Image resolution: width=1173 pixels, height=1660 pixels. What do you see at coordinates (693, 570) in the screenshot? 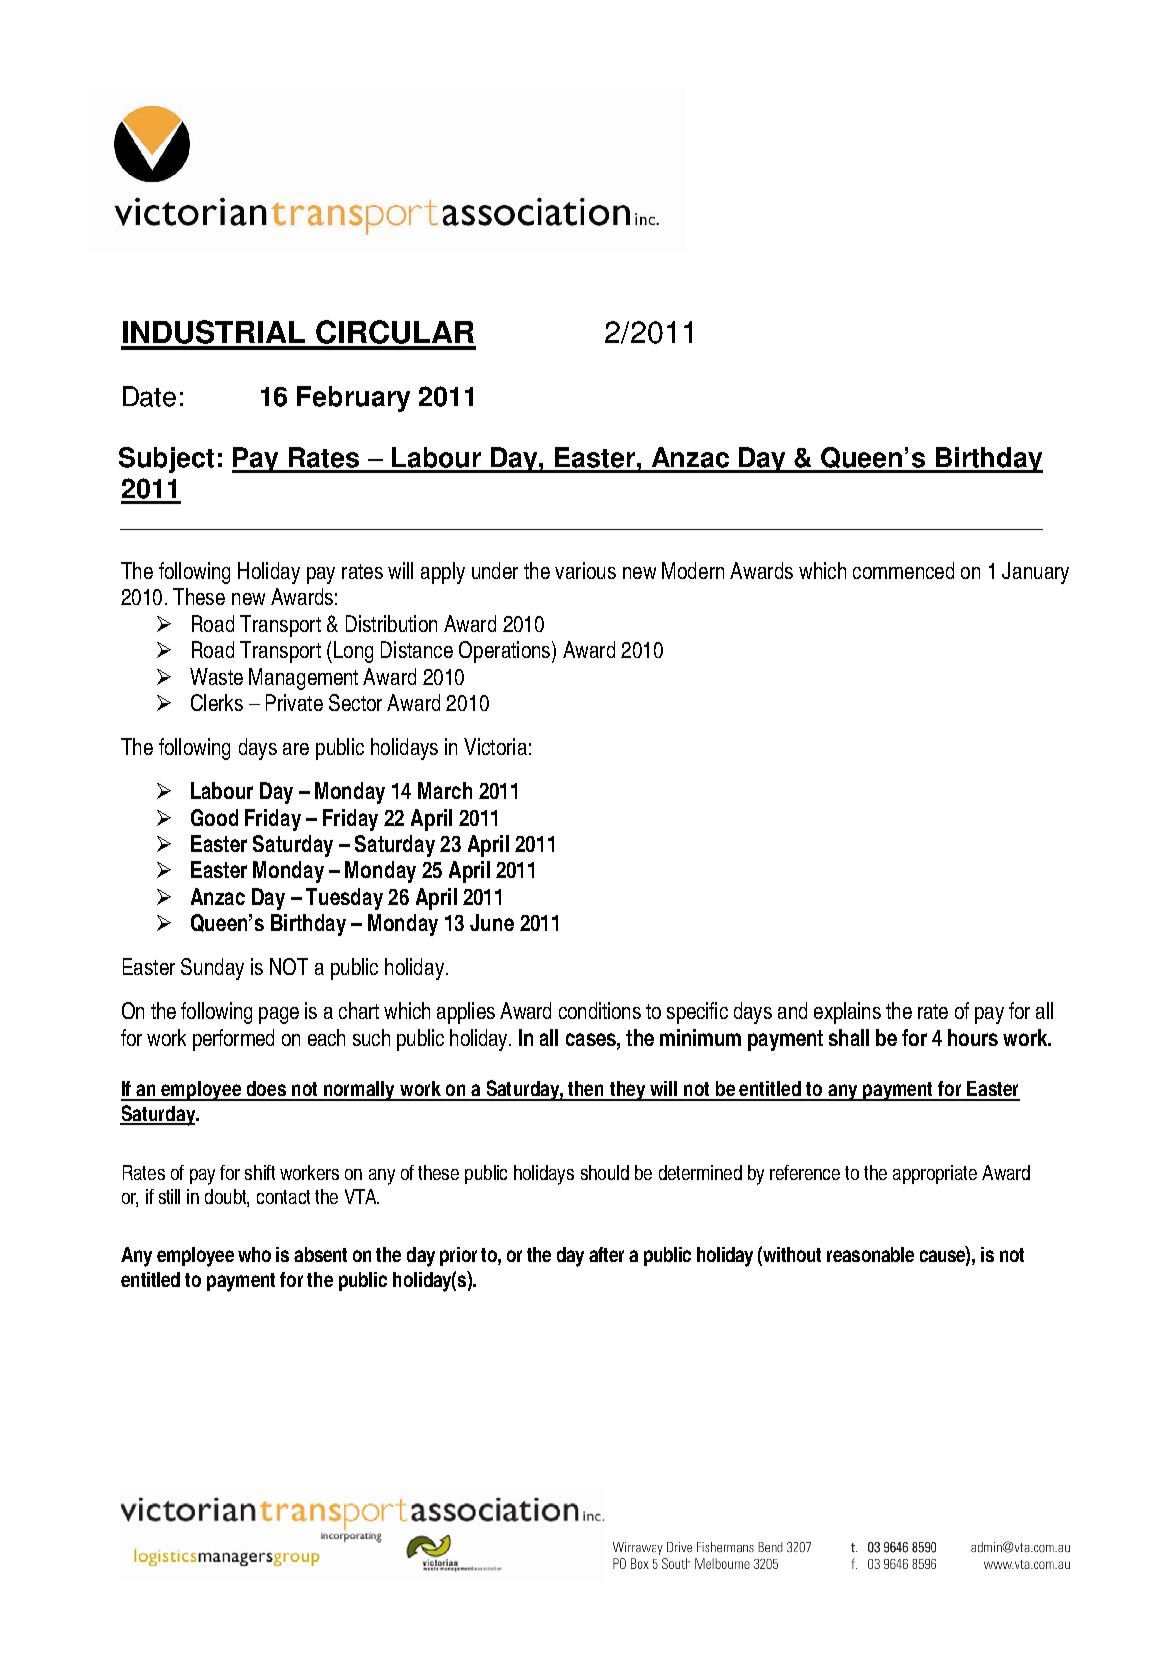
I see `Modern` at bounding box center [693, 570].
